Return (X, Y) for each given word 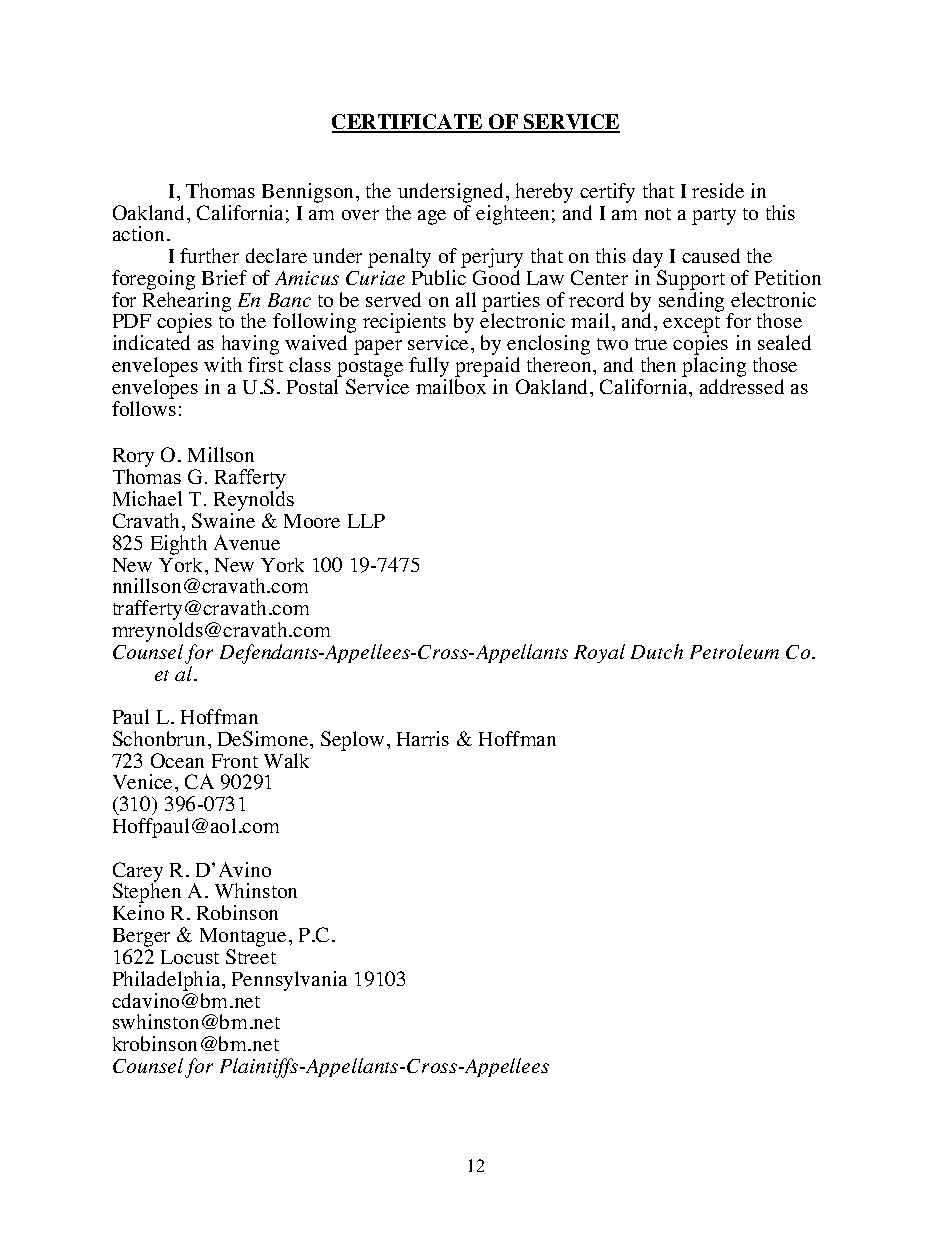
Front (235, 761)
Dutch (657, 651)
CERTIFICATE (408, 123)
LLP (366, 521)
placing (714, 368)
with (223, 364)
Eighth (179, 545)
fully (430, 368)
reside (718, 190)
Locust (190, 957)
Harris (423, 738)
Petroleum (734, 651)
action (138, 233)
